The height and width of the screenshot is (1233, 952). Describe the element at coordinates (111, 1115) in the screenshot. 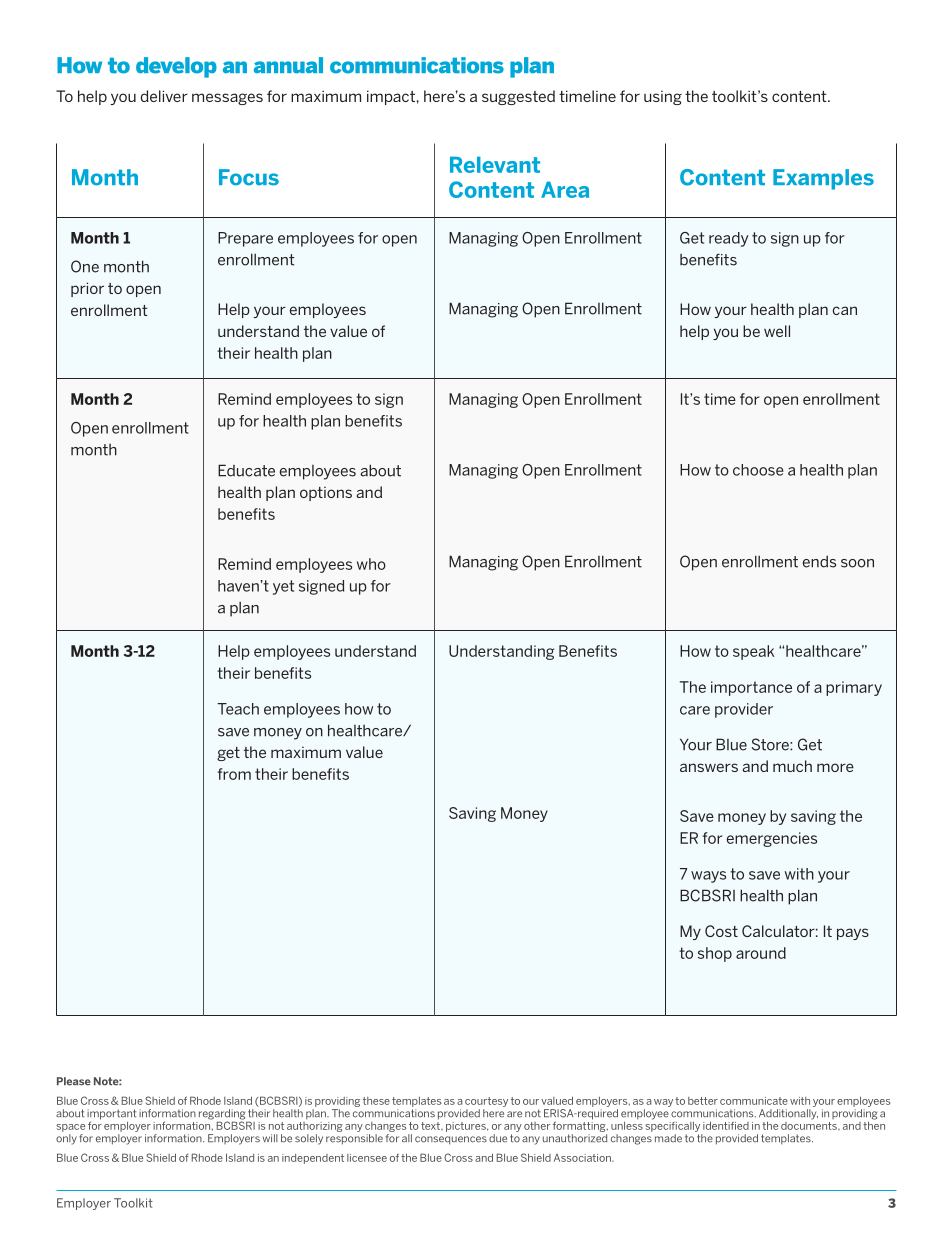

I see `important` at that location.
